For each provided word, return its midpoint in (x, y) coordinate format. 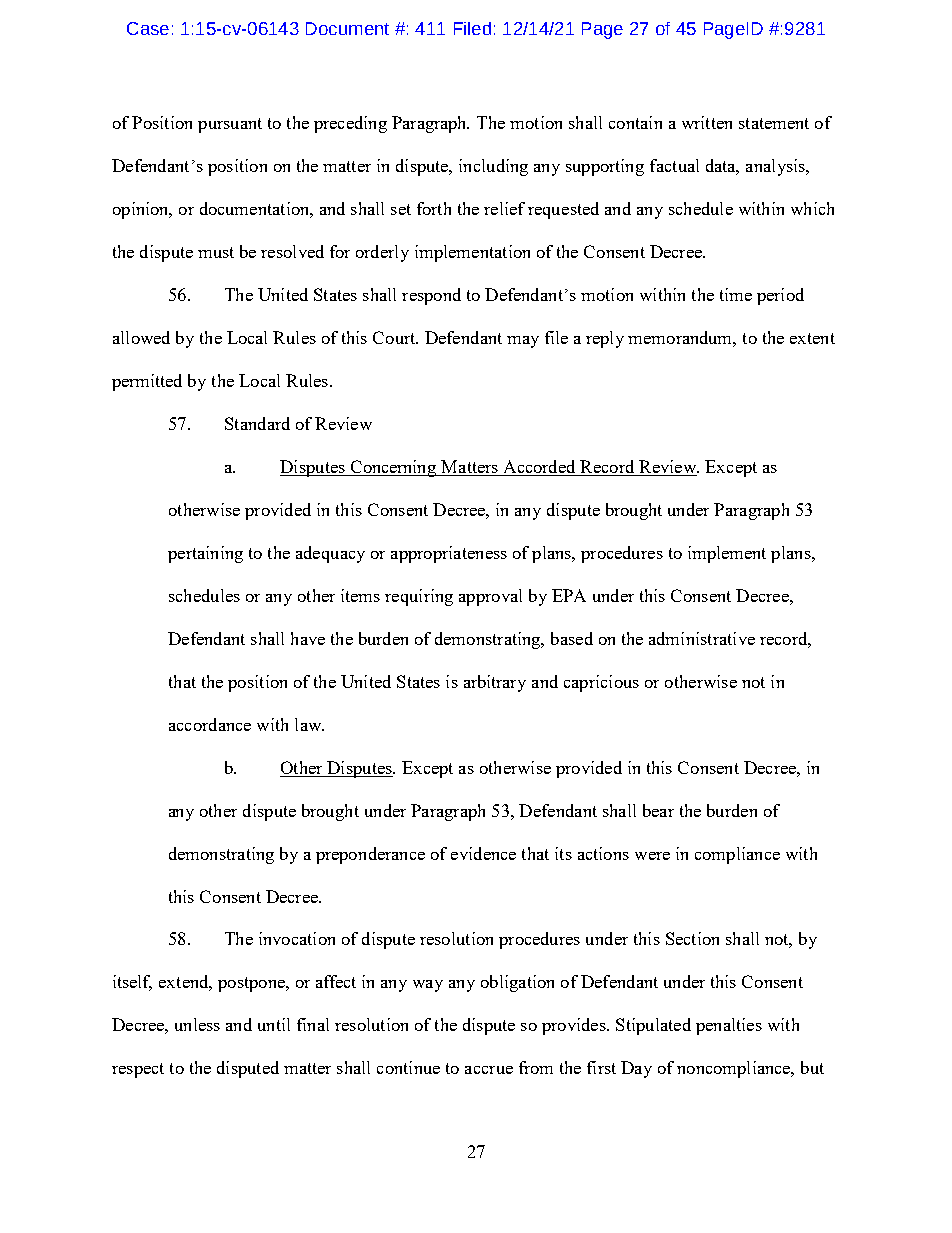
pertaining (205, 554)
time (736, 294)
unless (197, 1024)
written (707, 122)
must (216, 252)
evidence (483, 853)
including (493, 167)
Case (148, 28)
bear (658, 810)
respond (431, 296)
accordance (210, 724)
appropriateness (449, 554)
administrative (702, 638)
